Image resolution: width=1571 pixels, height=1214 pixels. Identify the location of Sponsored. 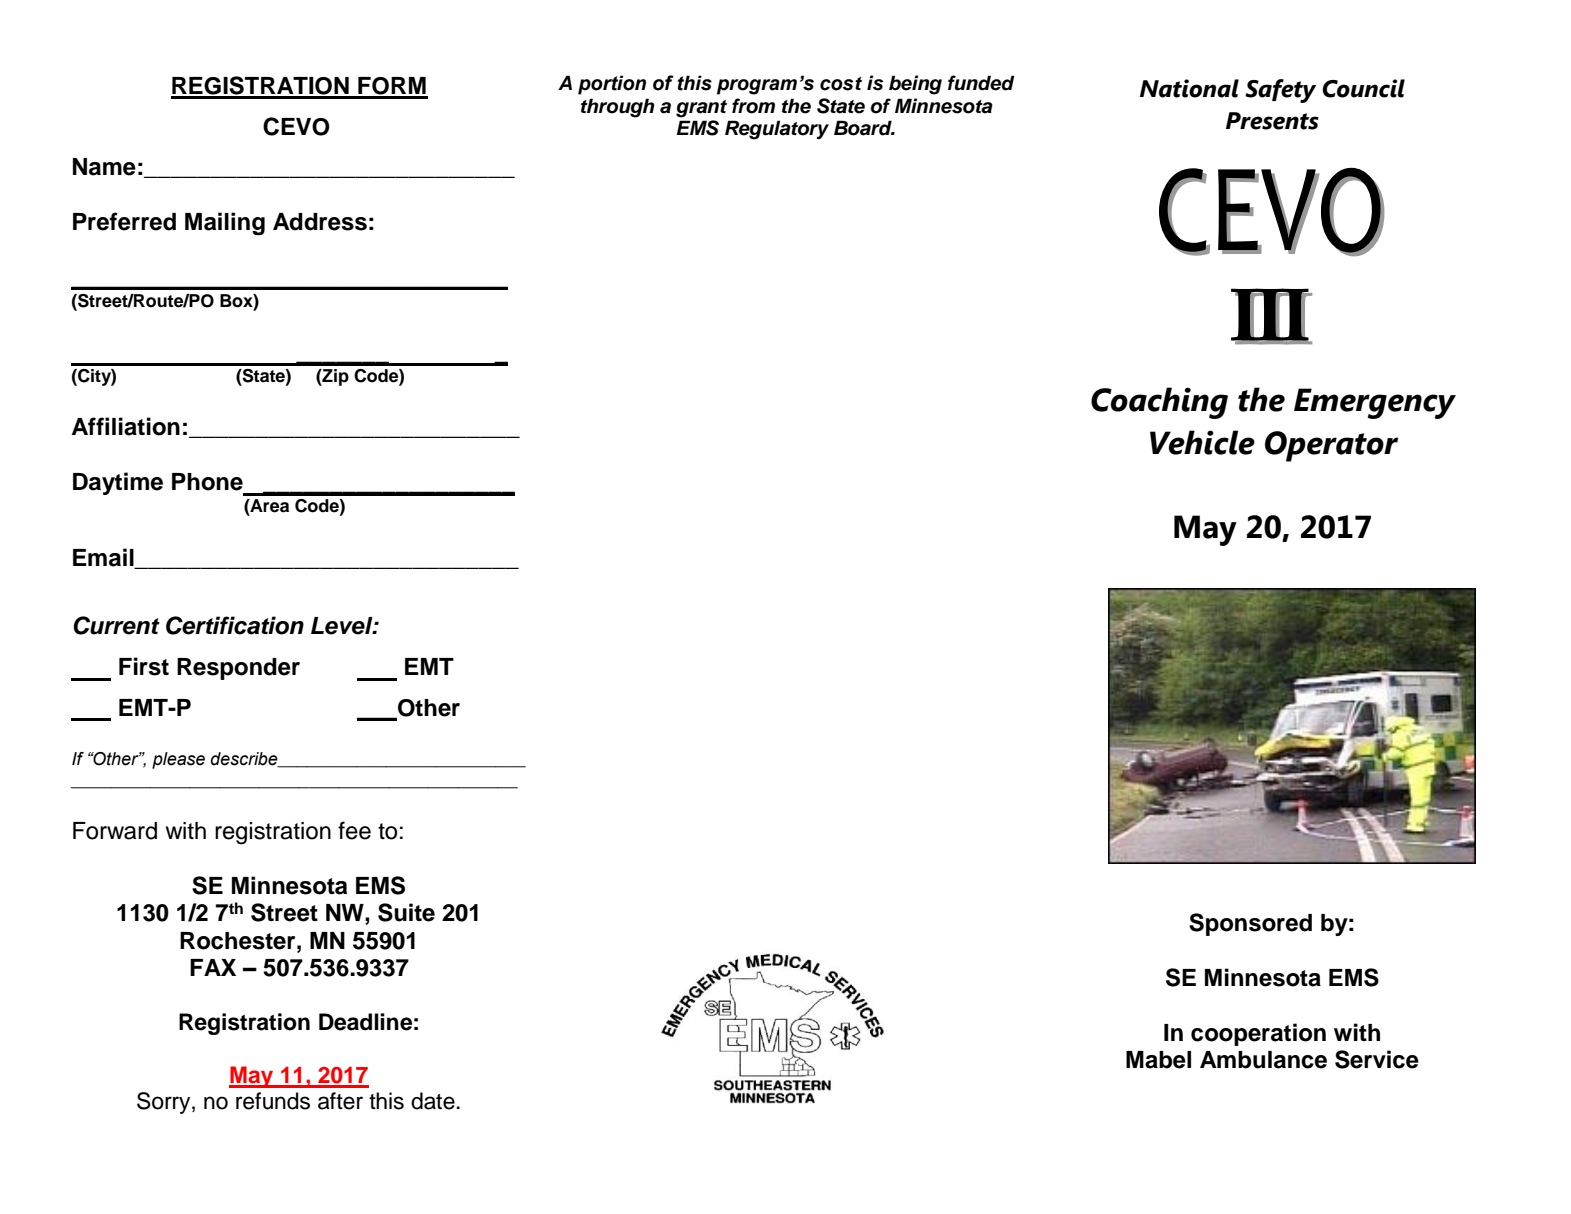
(1250, 924).
